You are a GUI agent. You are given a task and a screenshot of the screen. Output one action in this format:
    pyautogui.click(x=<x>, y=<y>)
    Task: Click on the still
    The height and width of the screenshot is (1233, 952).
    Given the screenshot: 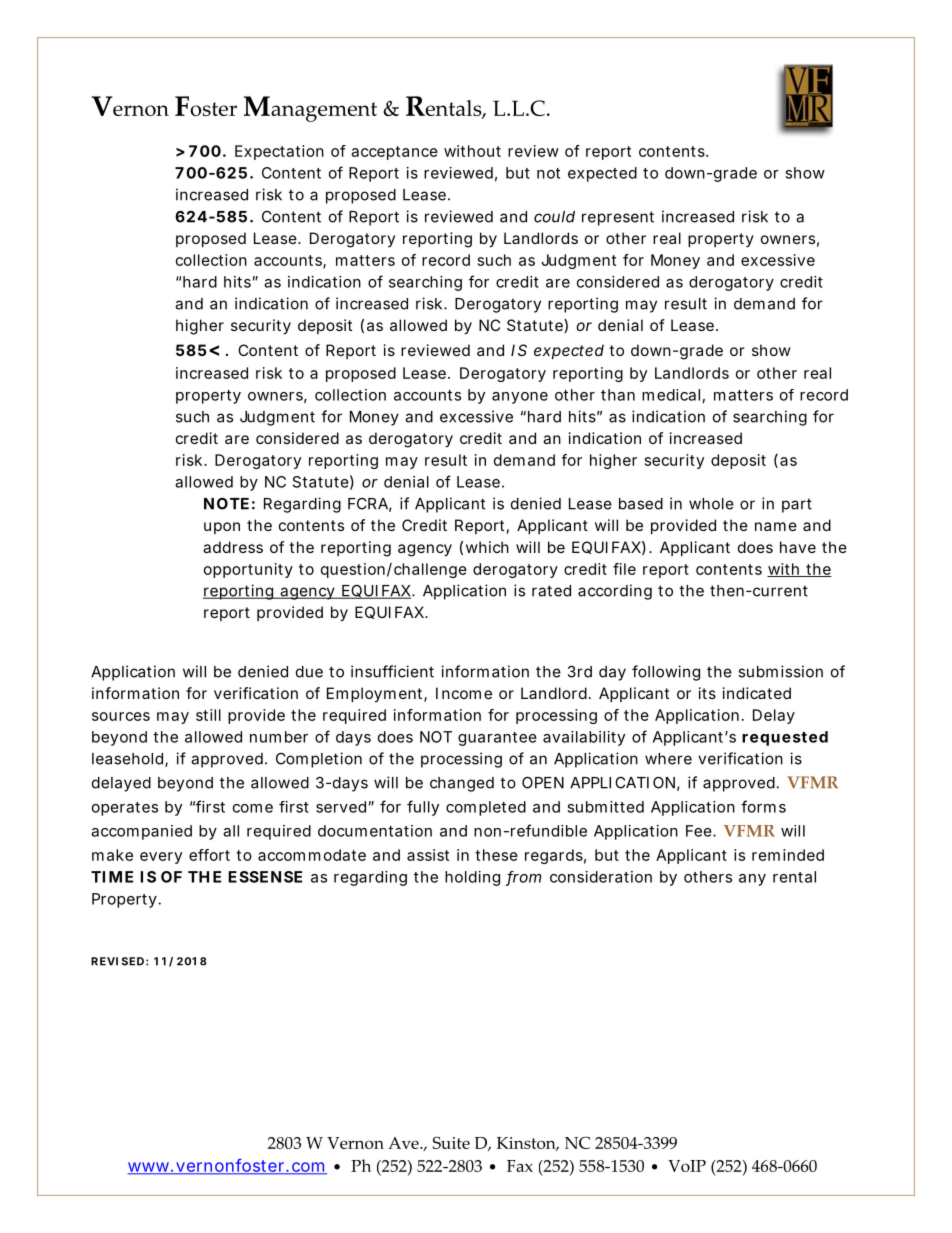 What is the action you would take?
    pyautogui.click(x=208, y=715)
